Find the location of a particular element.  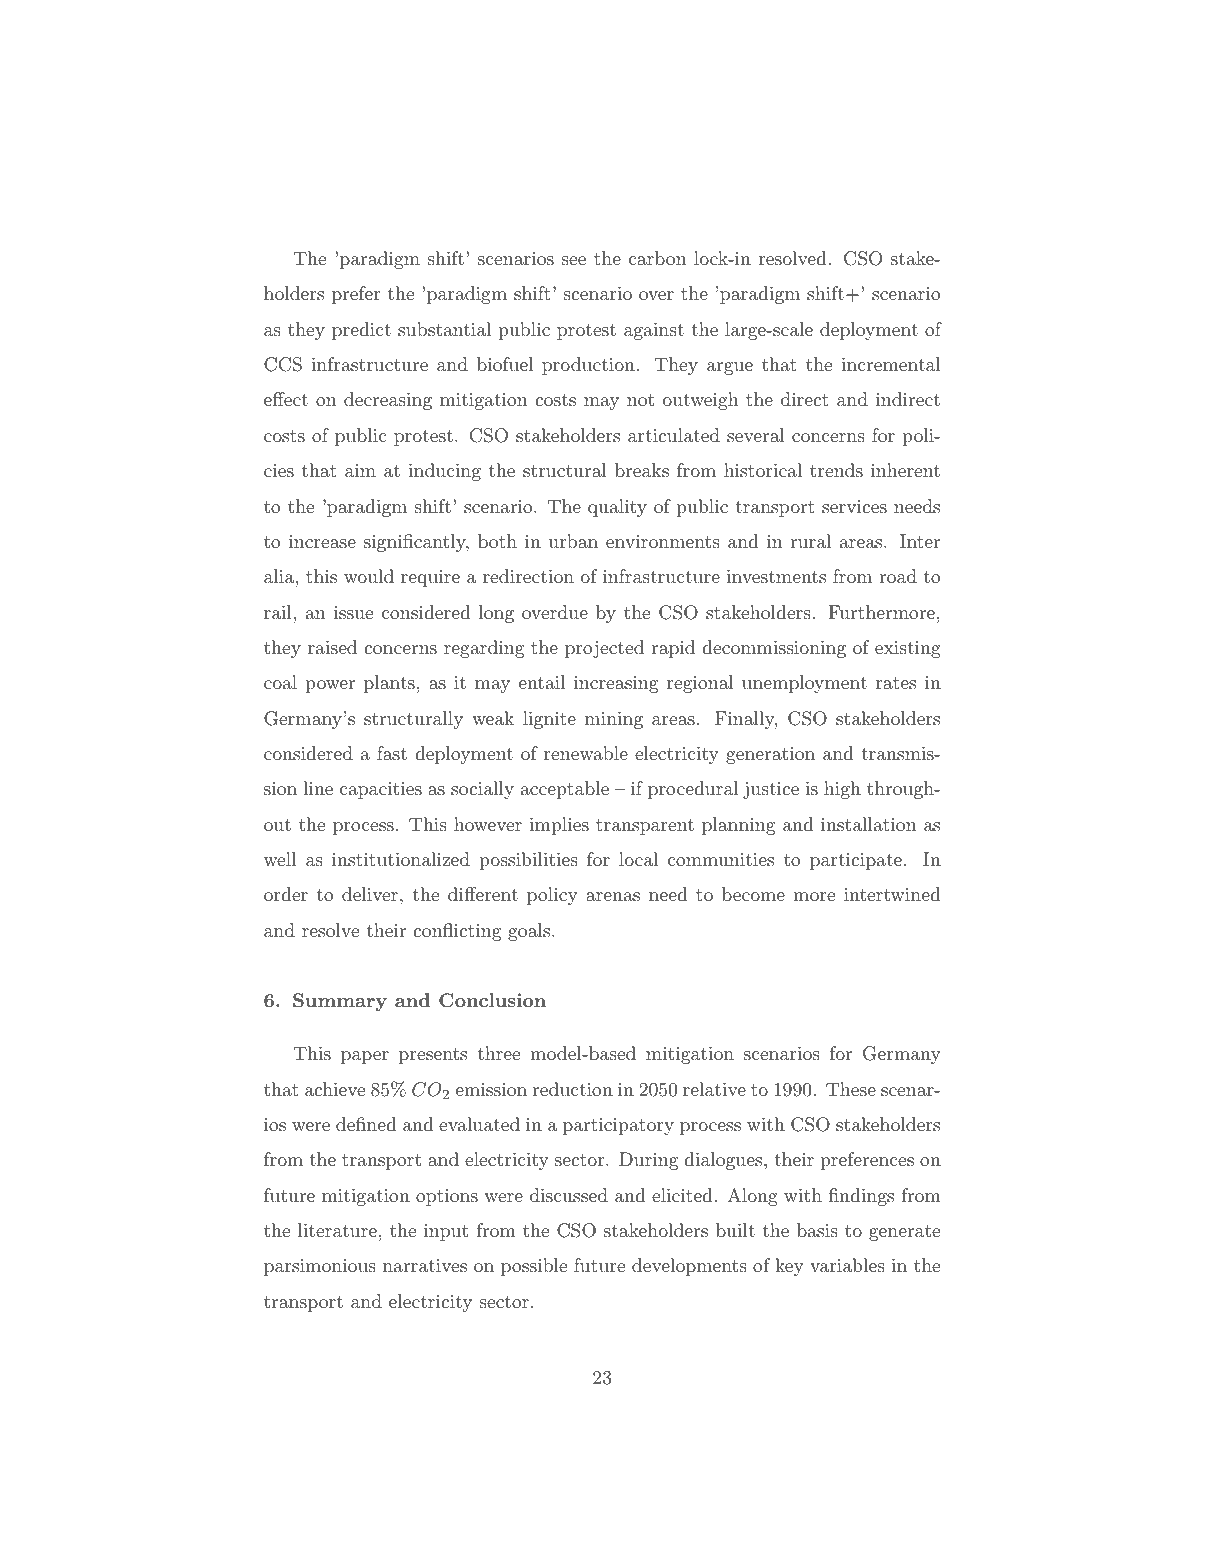

see is located at coordinates (574, 260).
